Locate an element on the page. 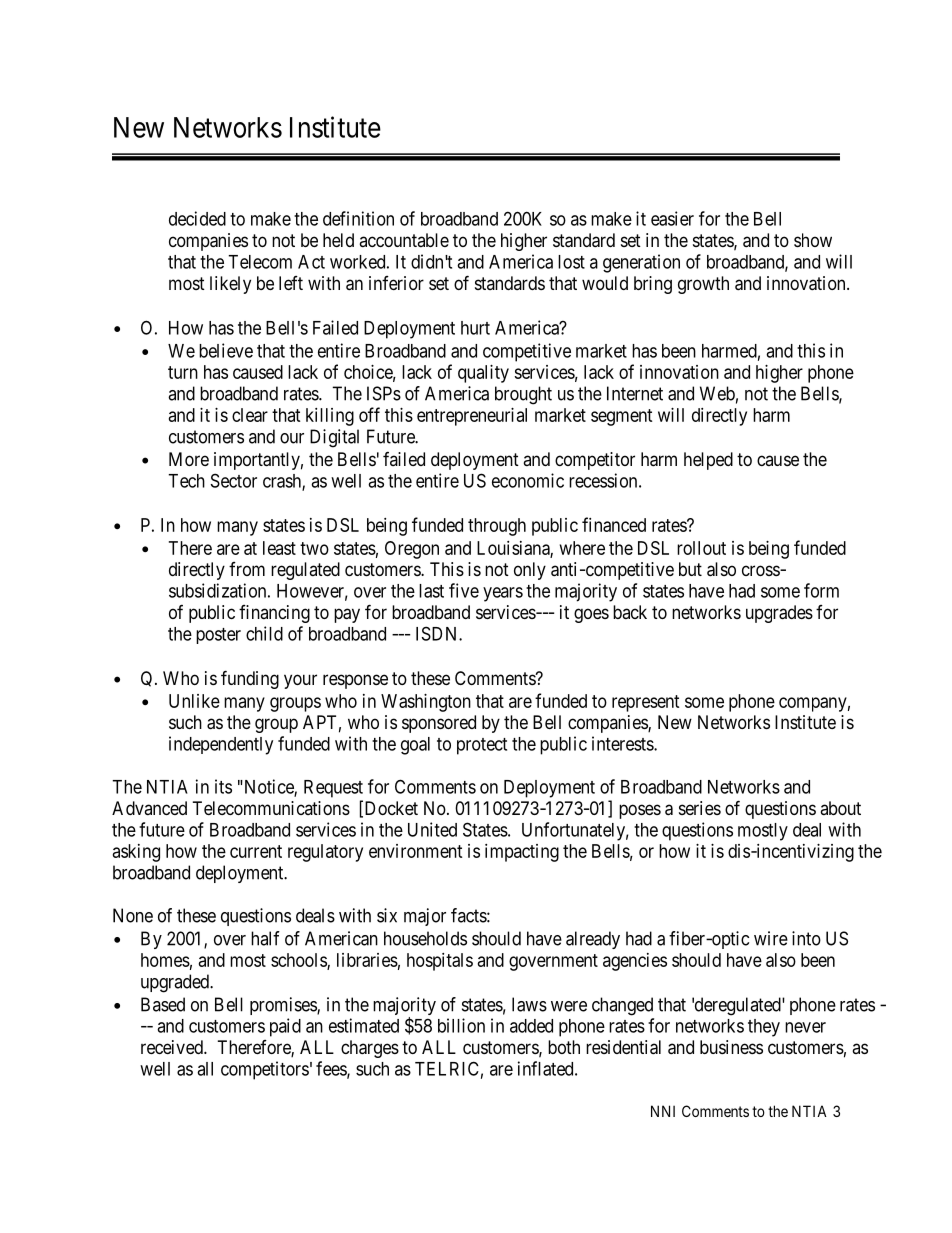 This image has height=1233, width=952. decided is located at coordinates (197, 218).
